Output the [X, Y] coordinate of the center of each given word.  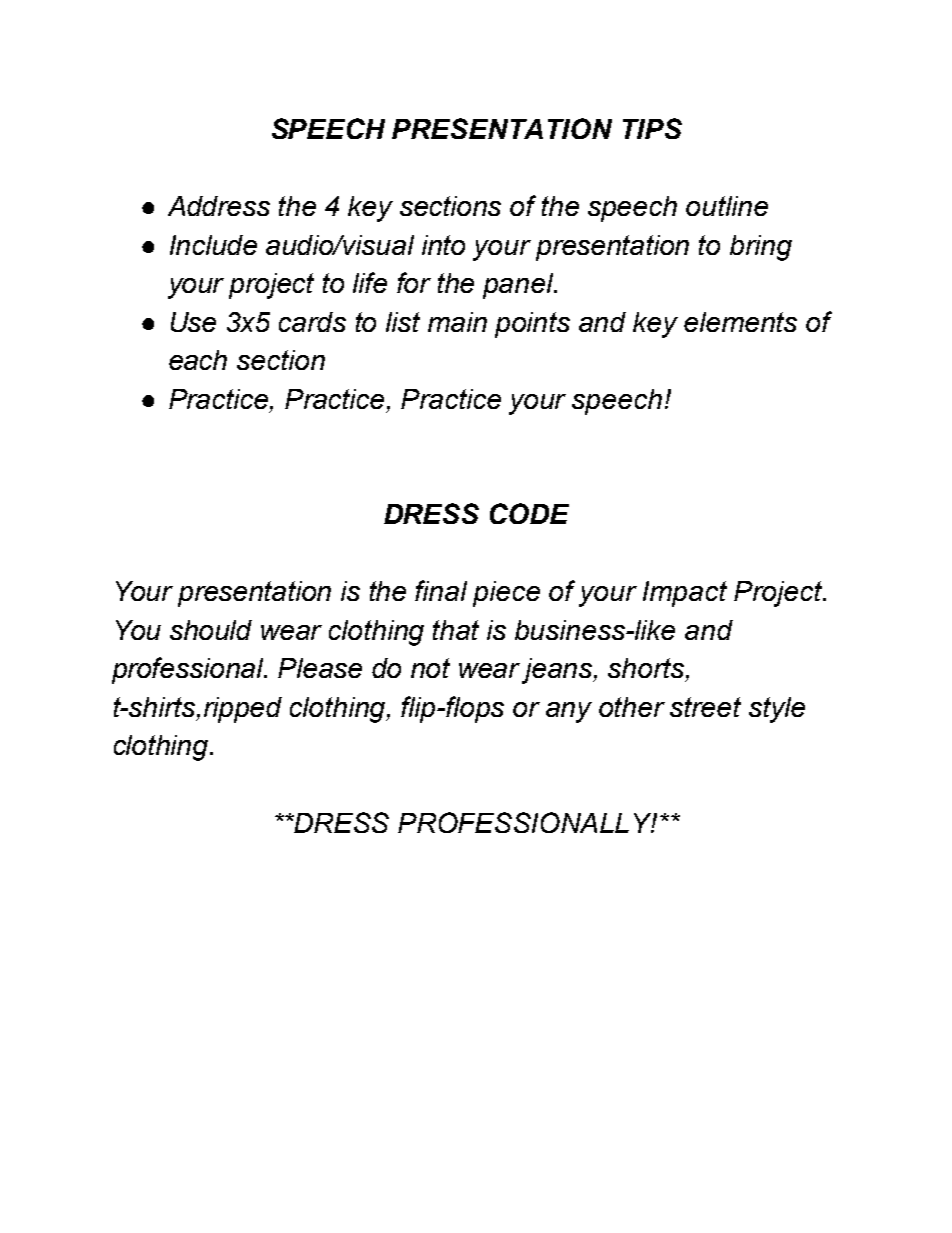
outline [727, 206]
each [198, 360]
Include [213, 245]
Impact [685, 594]
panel [519, 286]
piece [506, 594]
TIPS [652, 128]
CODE [529, 513]
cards [312, 322]
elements [740, 322]
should [211, 630]
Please [320, 668]
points [532, 325]
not [430, 668]
